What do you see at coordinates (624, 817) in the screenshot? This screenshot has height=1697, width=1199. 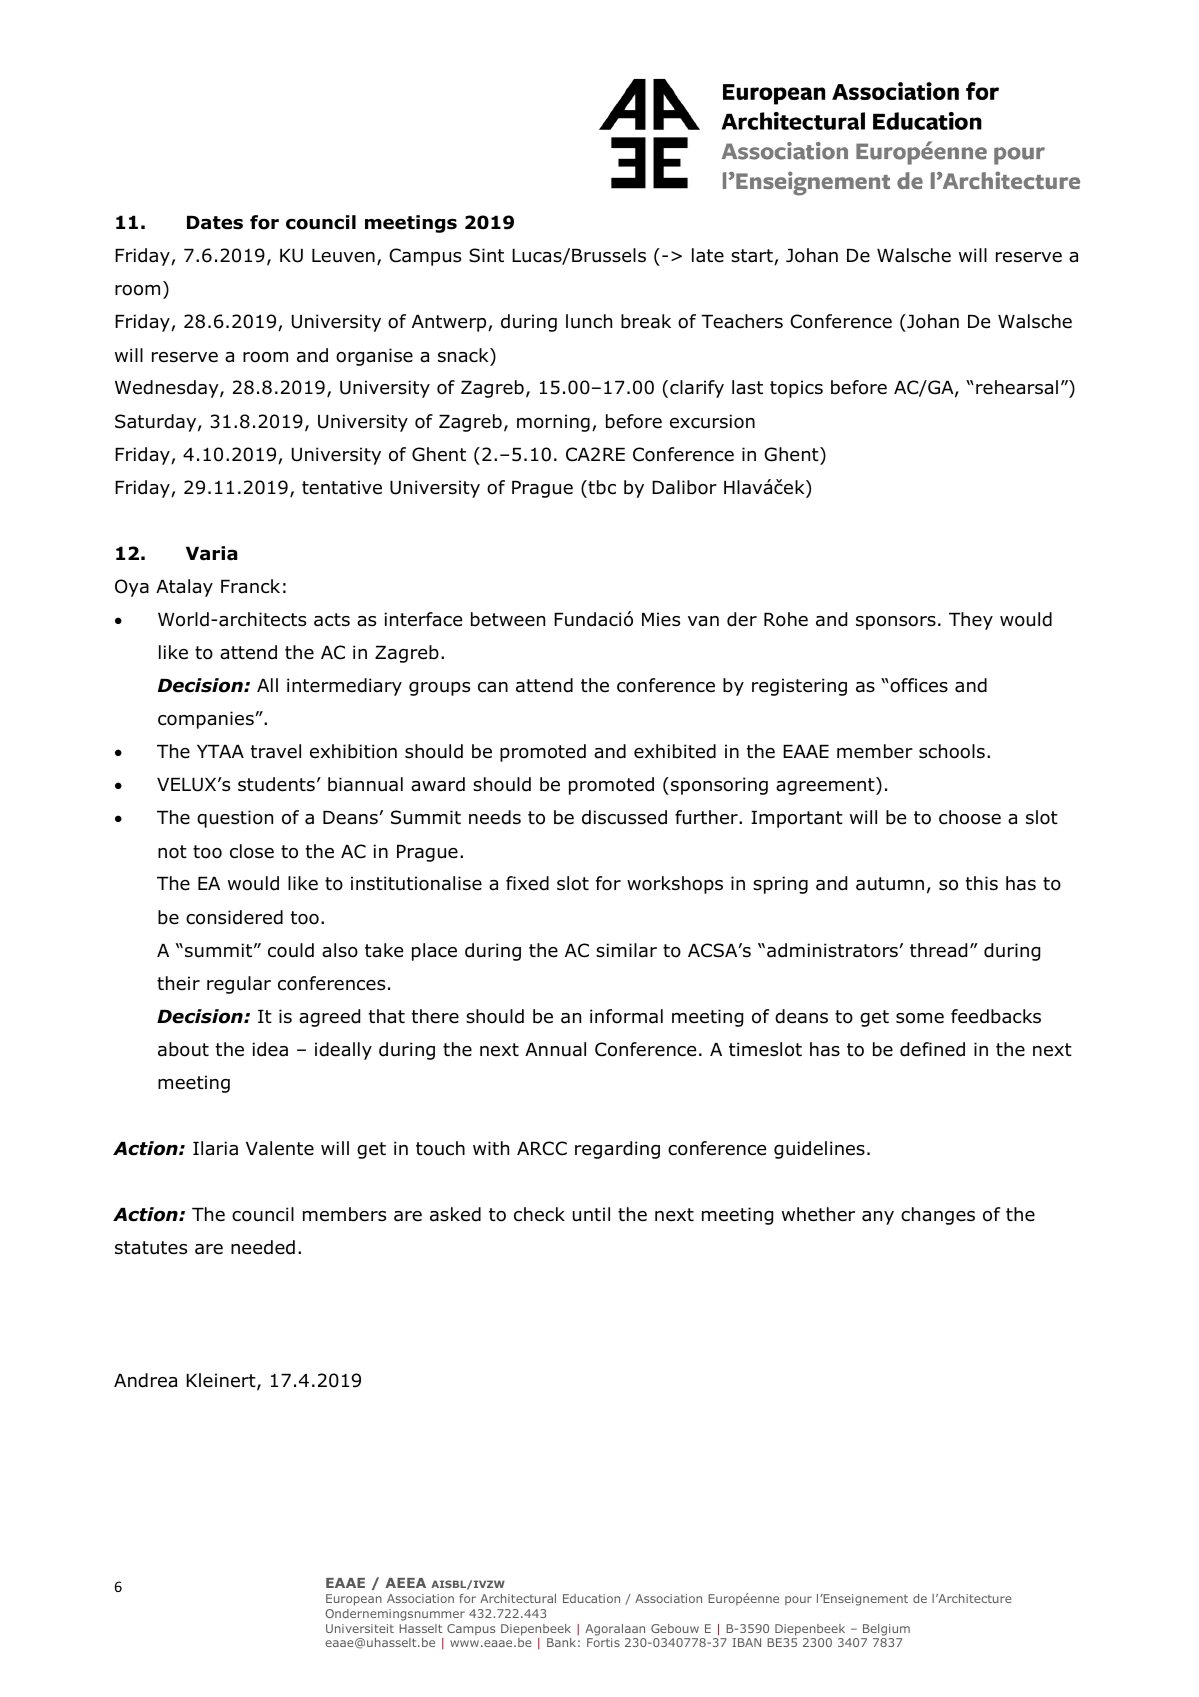 I see `discussed` at bounding box center [624, 817].
